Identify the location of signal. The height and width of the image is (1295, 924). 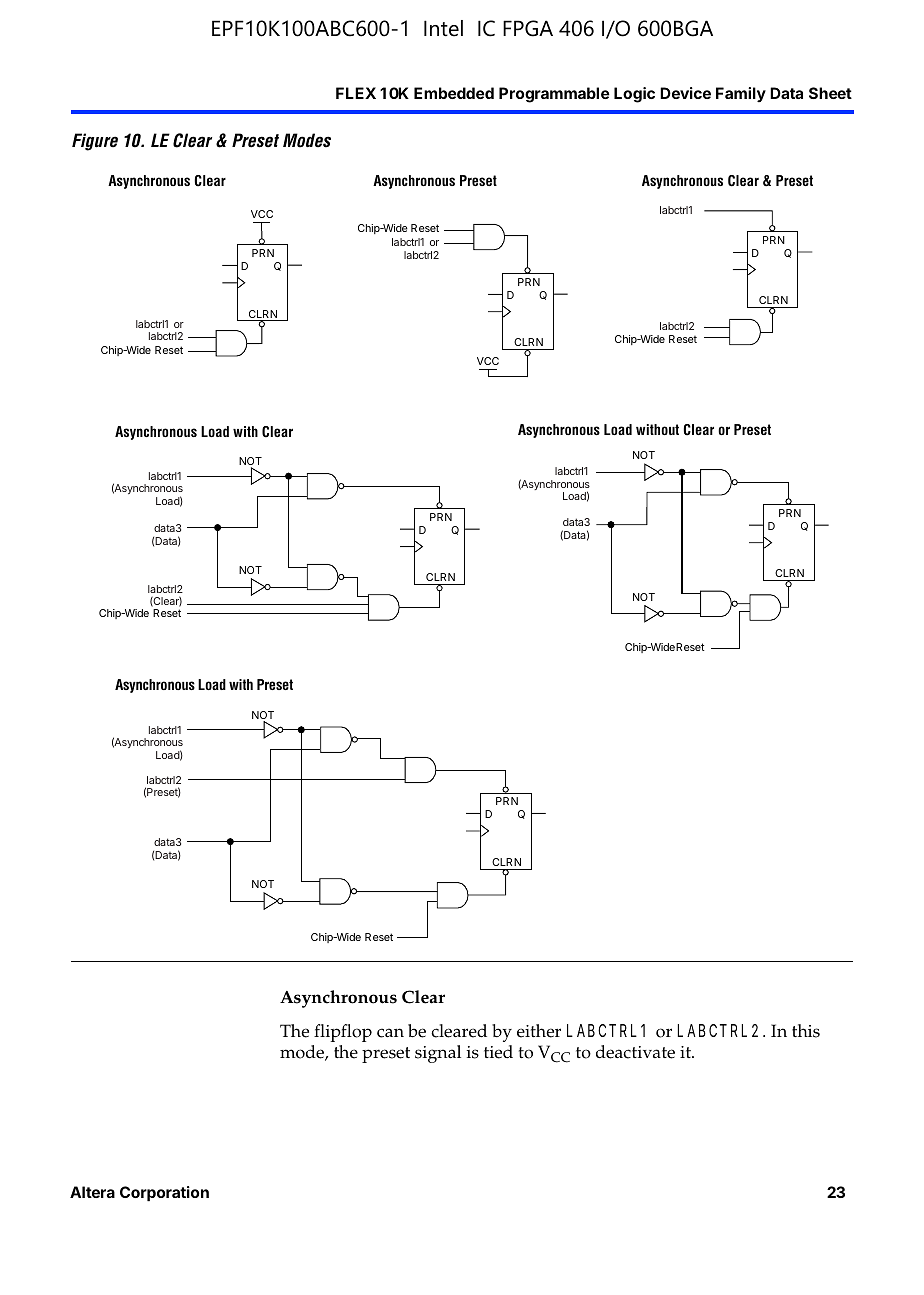
(438, 1054).
